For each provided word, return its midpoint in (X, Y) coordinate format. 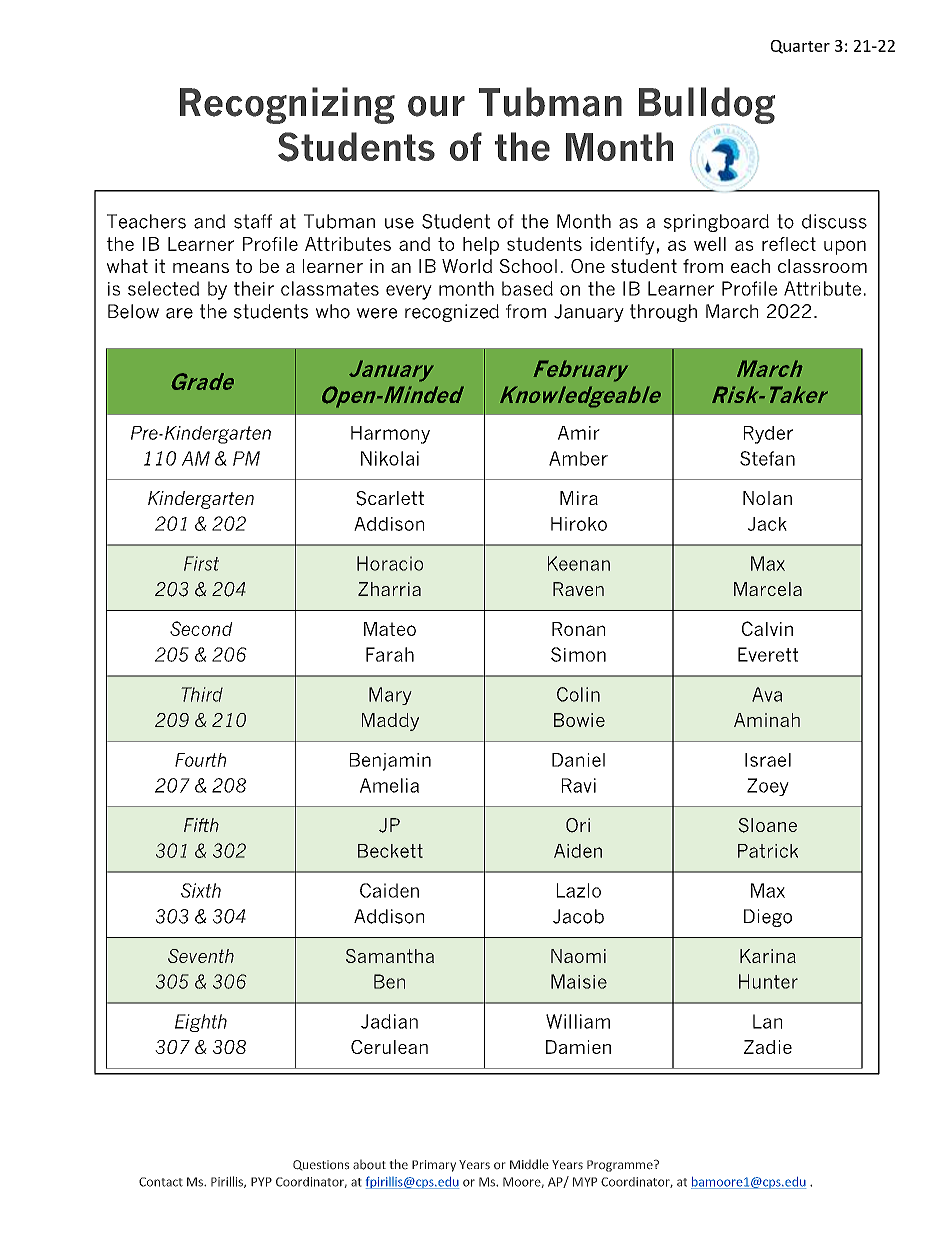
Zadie (768, 1047)
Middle (529, 1164)
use (399, 223)
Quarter (800, 47)
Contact (161, 1182)
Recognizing (287, 105)
